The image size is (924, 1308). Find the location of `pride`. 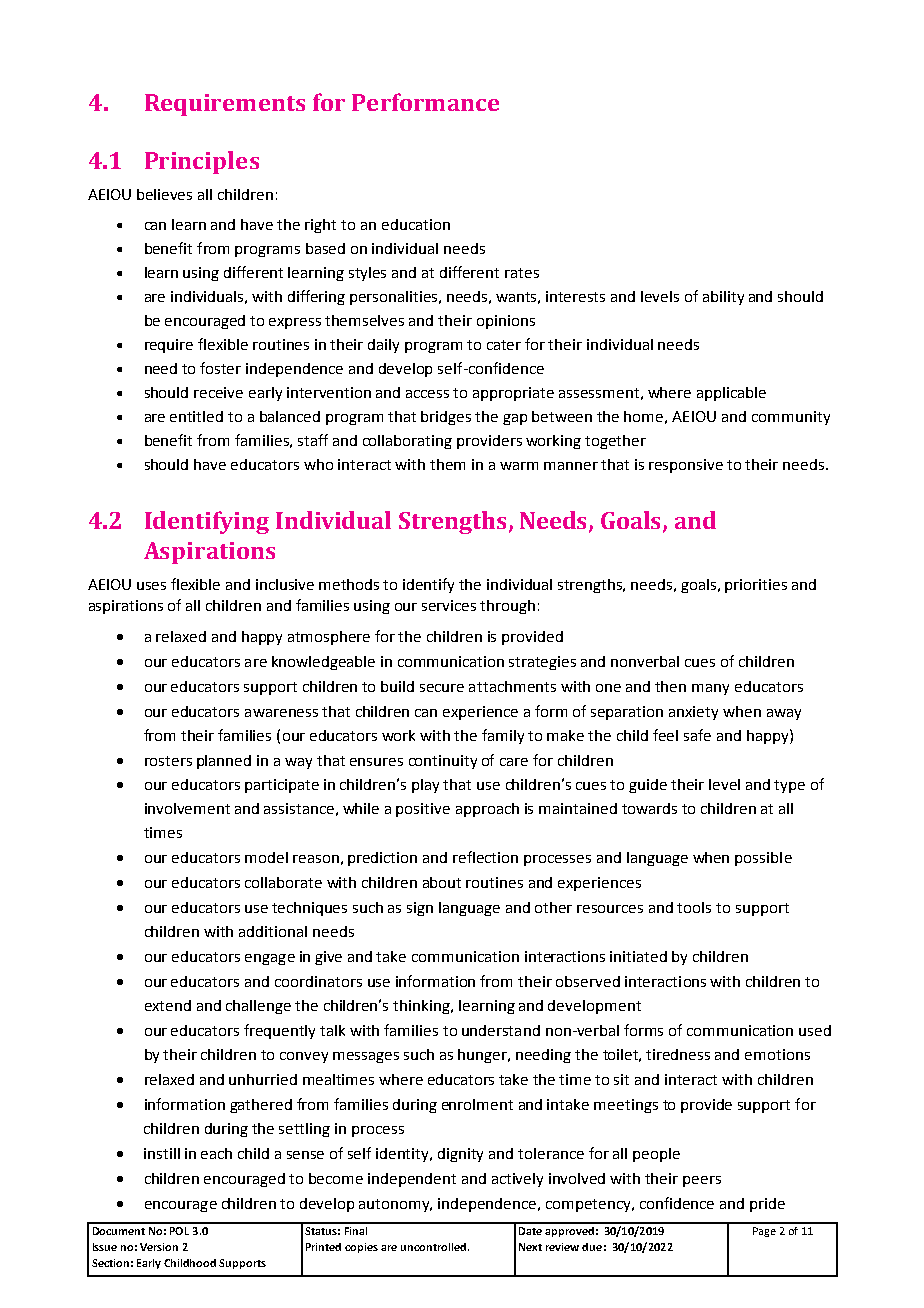

pride is located at coordinates (767, 1205).
